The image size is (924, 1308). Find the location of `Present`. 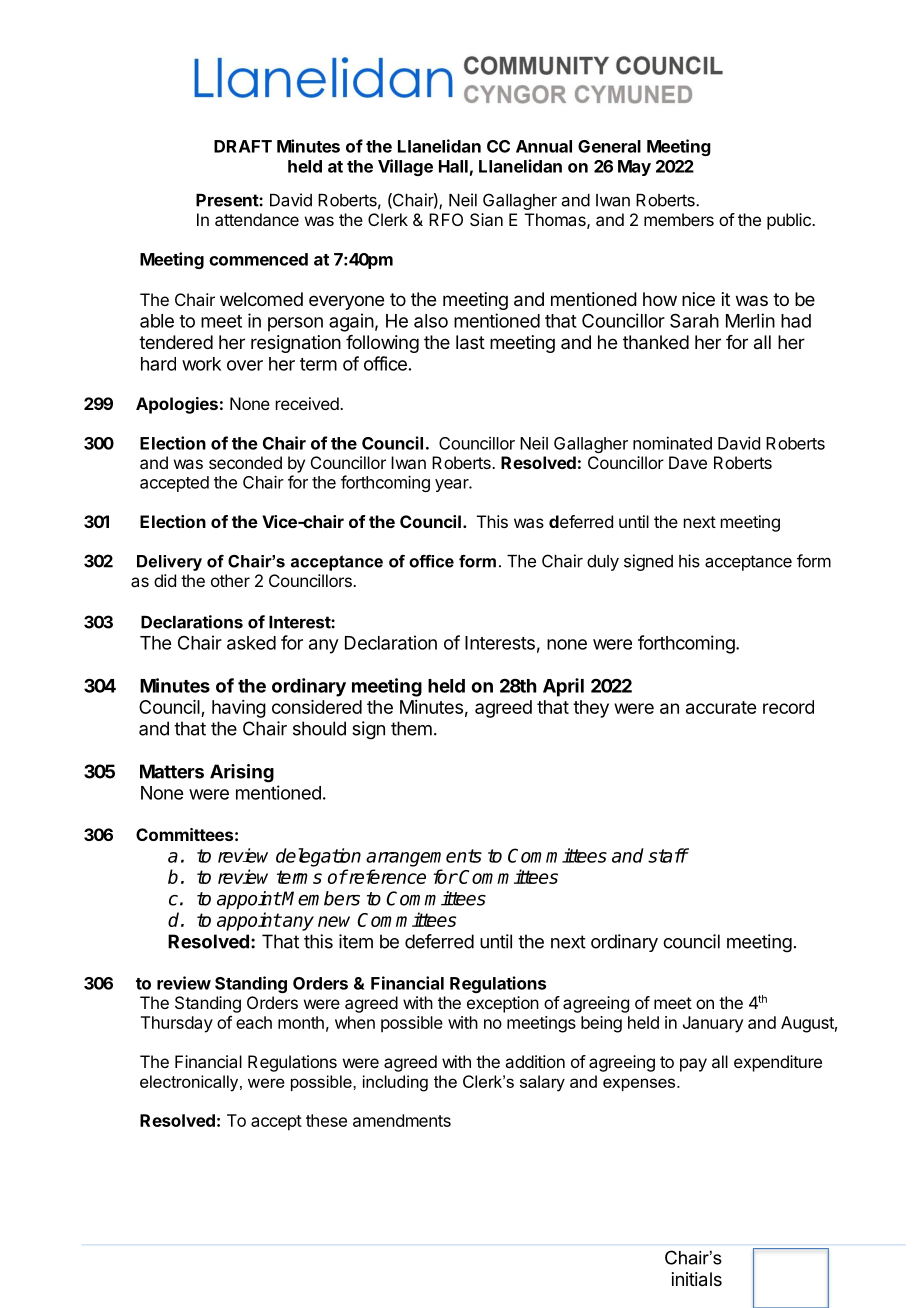

Present is located at coordinates (228, 200).
